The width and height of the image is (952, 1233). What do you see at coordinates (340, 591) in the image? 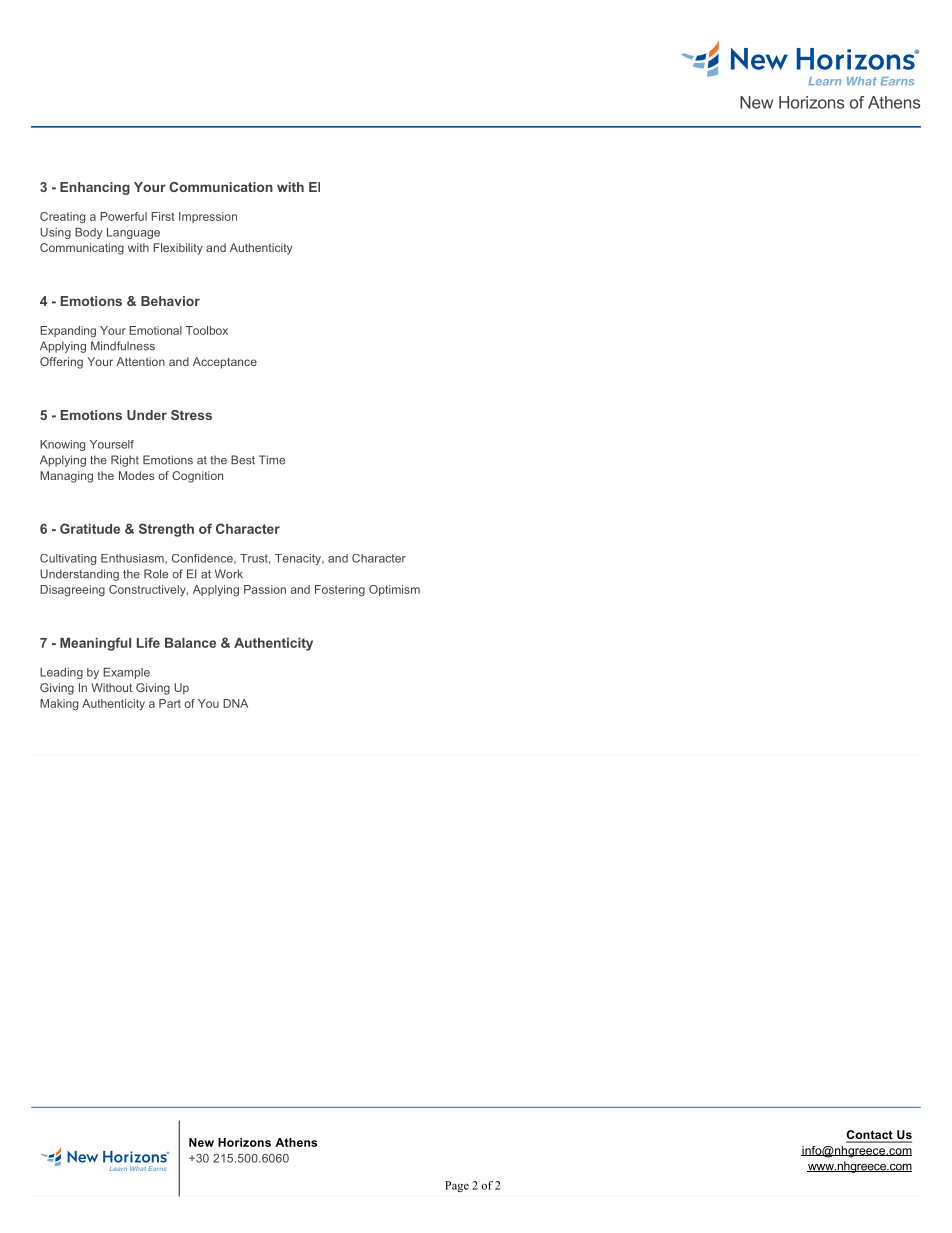
I see `Fostering` at bounding box center [340, 591].
